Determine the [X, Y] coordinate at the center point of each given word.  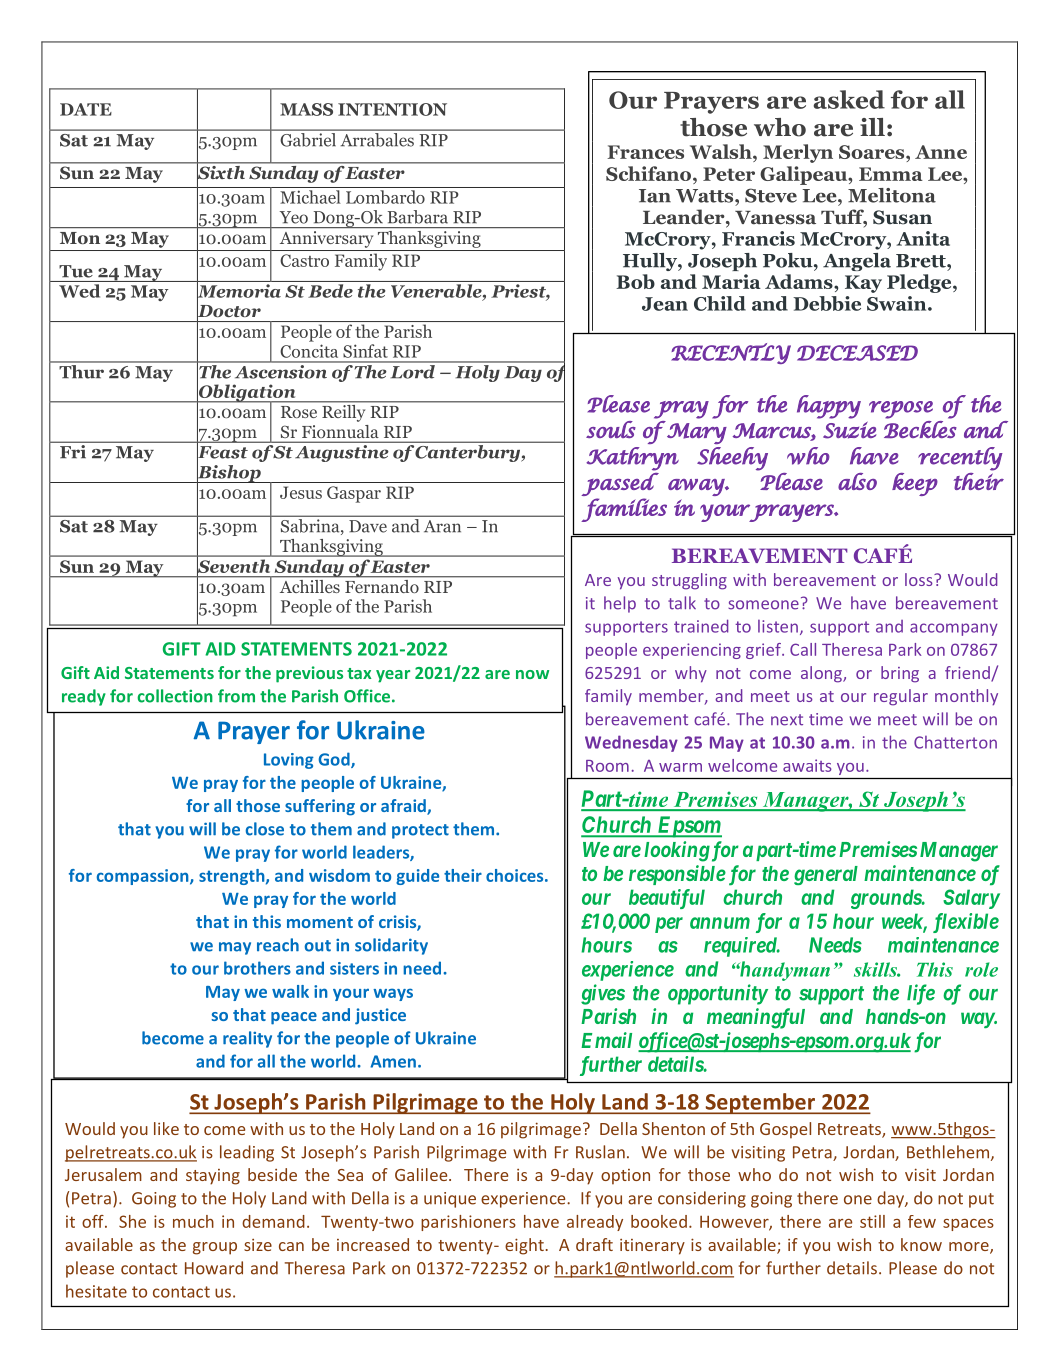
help [620, 604]
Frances [645, 152]
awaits [807, 765]
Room [607, 766]
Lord [412, 370]
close [265, 829]
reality [247, 1039]
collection [175, 696]
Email [606, 1040]
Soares [873, 153]
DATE [86, 109]
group [215, 1248]
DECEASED [857, 353]
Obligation [247, 393]
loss [920, 579]
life [921, 994]
